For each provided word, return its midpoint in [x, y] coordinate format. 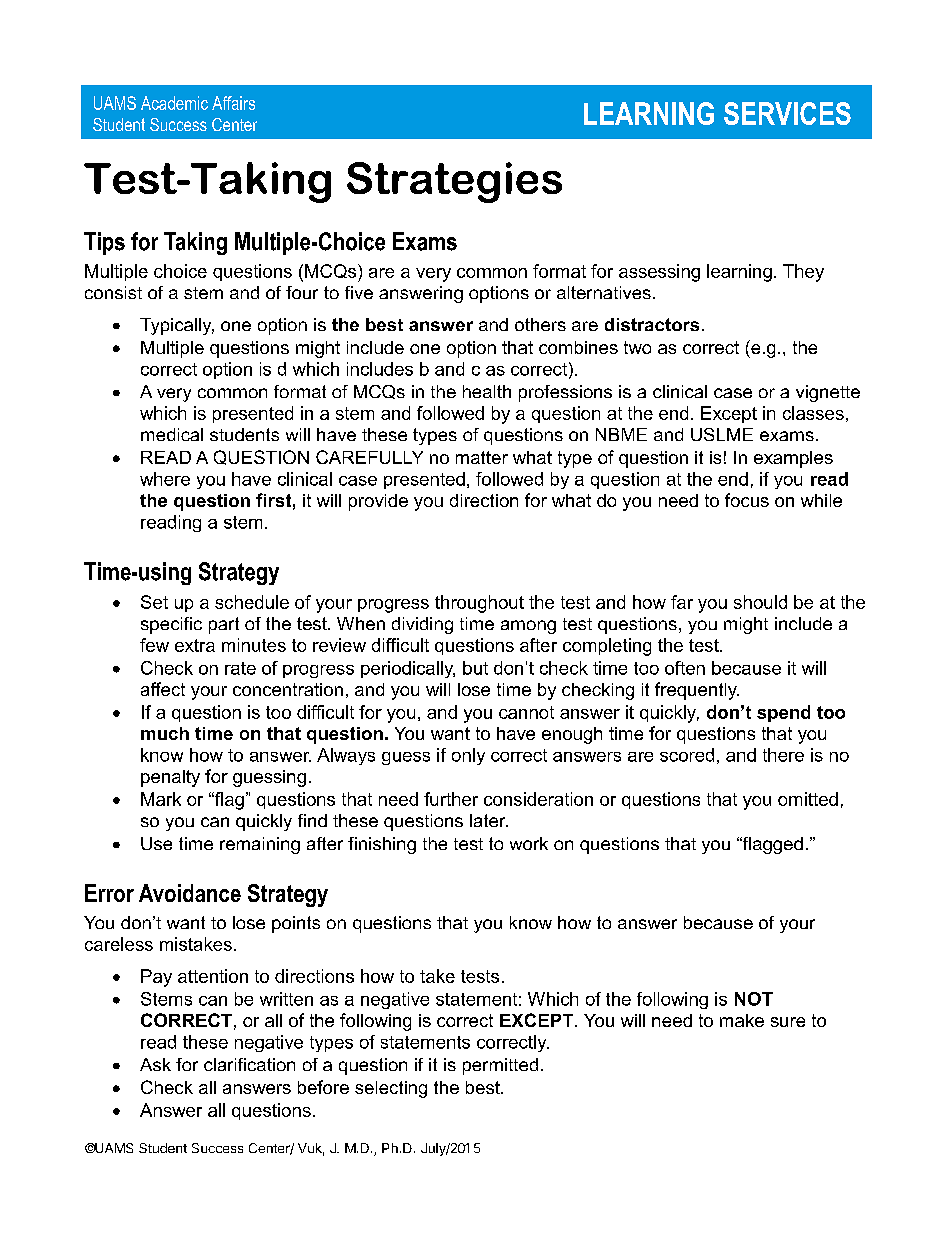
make [742, 1020]
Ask [155, 1064]
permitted [500, 1066]
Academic [174, 103]
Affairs [233, 103]
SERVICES [787, 113]
